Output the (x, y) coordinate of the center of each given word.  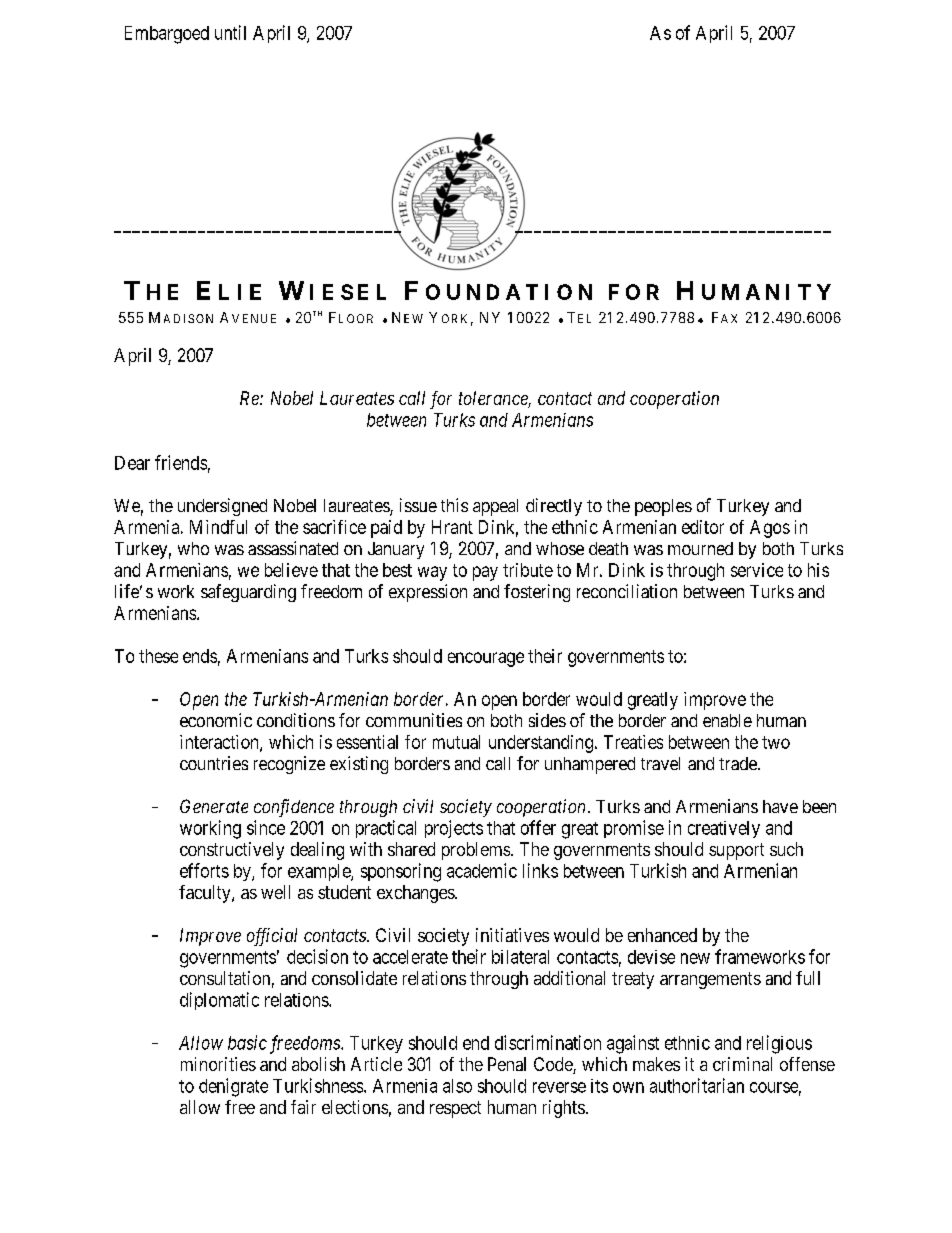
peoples (663, 507)
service (757, 570)
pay (485, 573)
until (230, 32)
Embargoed (167, 35)
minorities (218, 1064)
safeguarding (248, 593)
